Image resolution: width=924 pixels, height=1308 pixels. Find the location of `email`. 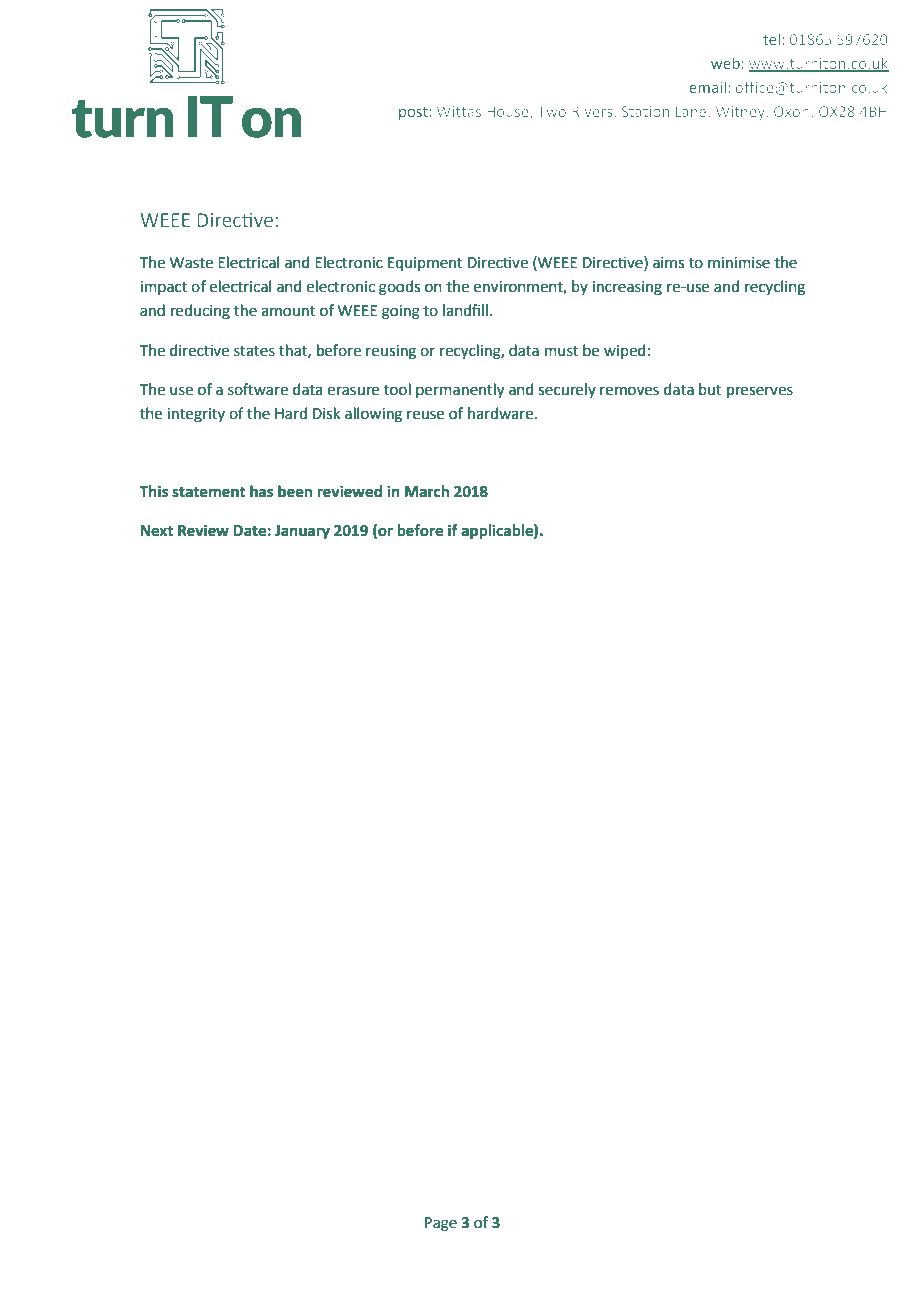

email is located at coordinates (708, 87).
